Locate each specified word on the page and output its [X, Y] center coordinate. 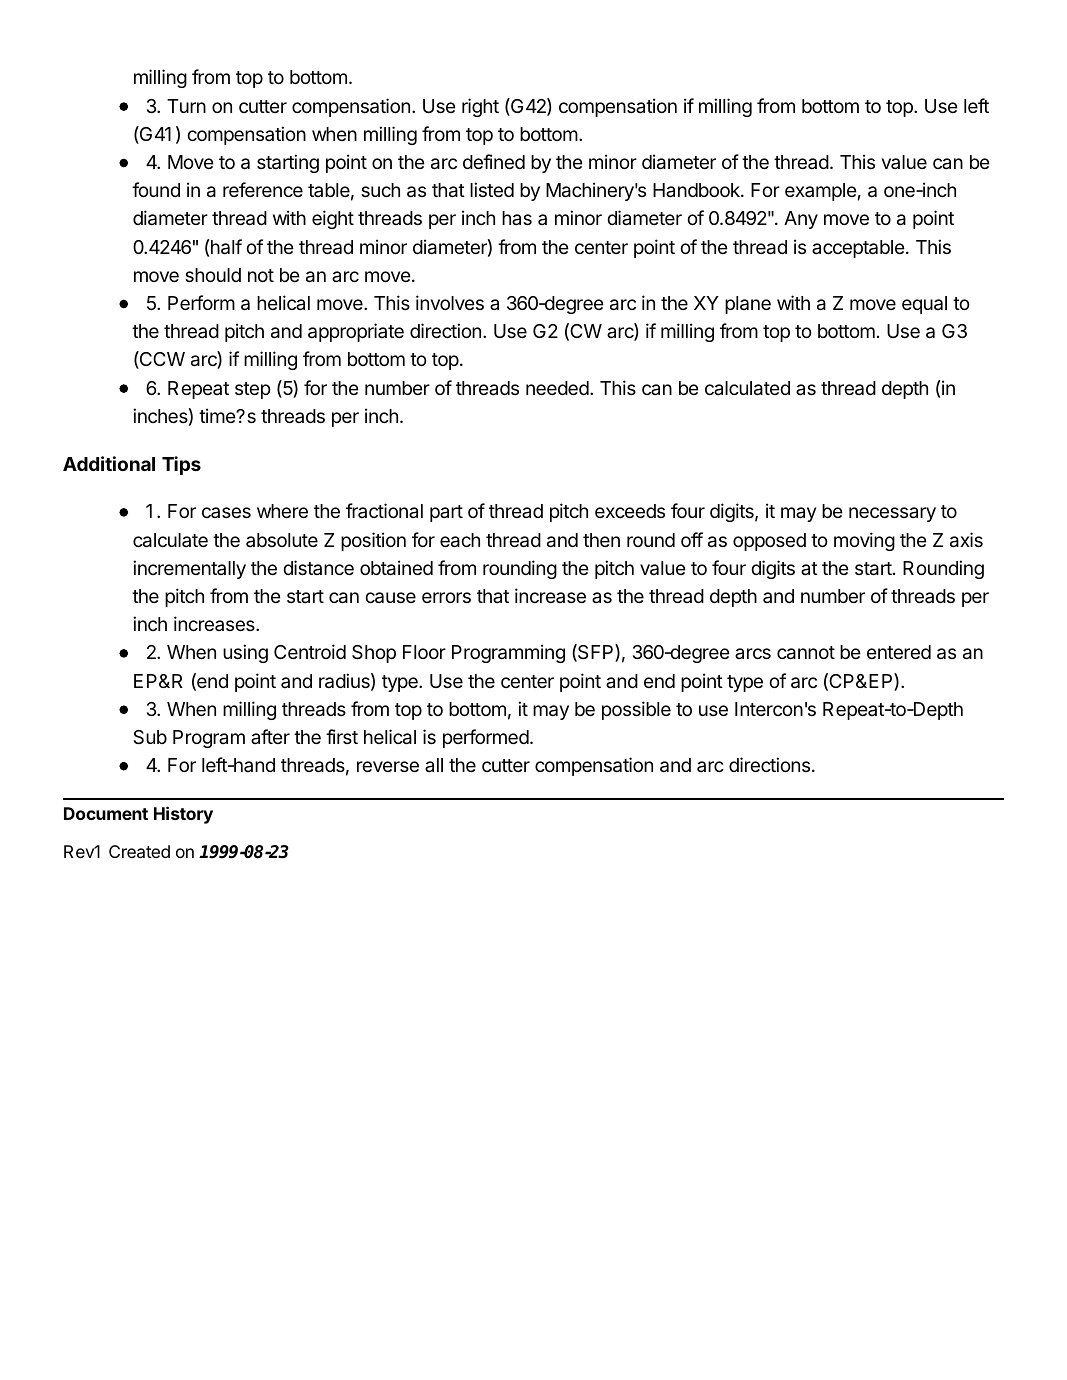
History [183, 815]
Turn [186, 106]
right [480, 107]
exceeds [630, 511]
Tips [181, 465]
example [821, 192]
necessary [892, 514]
